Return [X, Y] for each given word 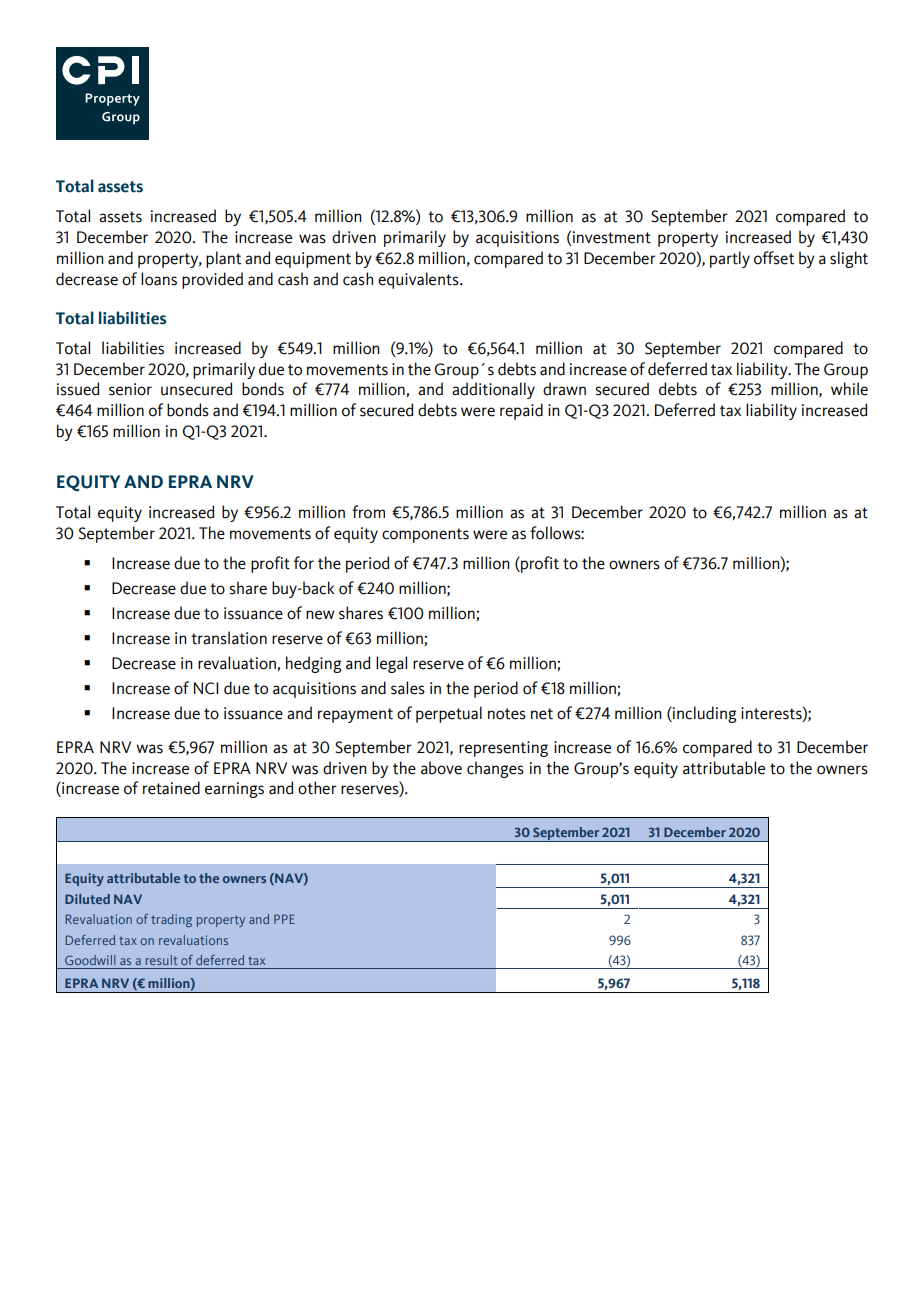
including [703, 714]
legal [391, 664]
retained [171, 788]
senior [130, 389]
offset [774, 258]
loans [159, 279]
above [441, 768]
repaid [521, 411]
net [542, 714]
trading [171, 920]
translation [229, 638]
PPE [284, 919]
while [849, 389]
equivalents [419, 280]
